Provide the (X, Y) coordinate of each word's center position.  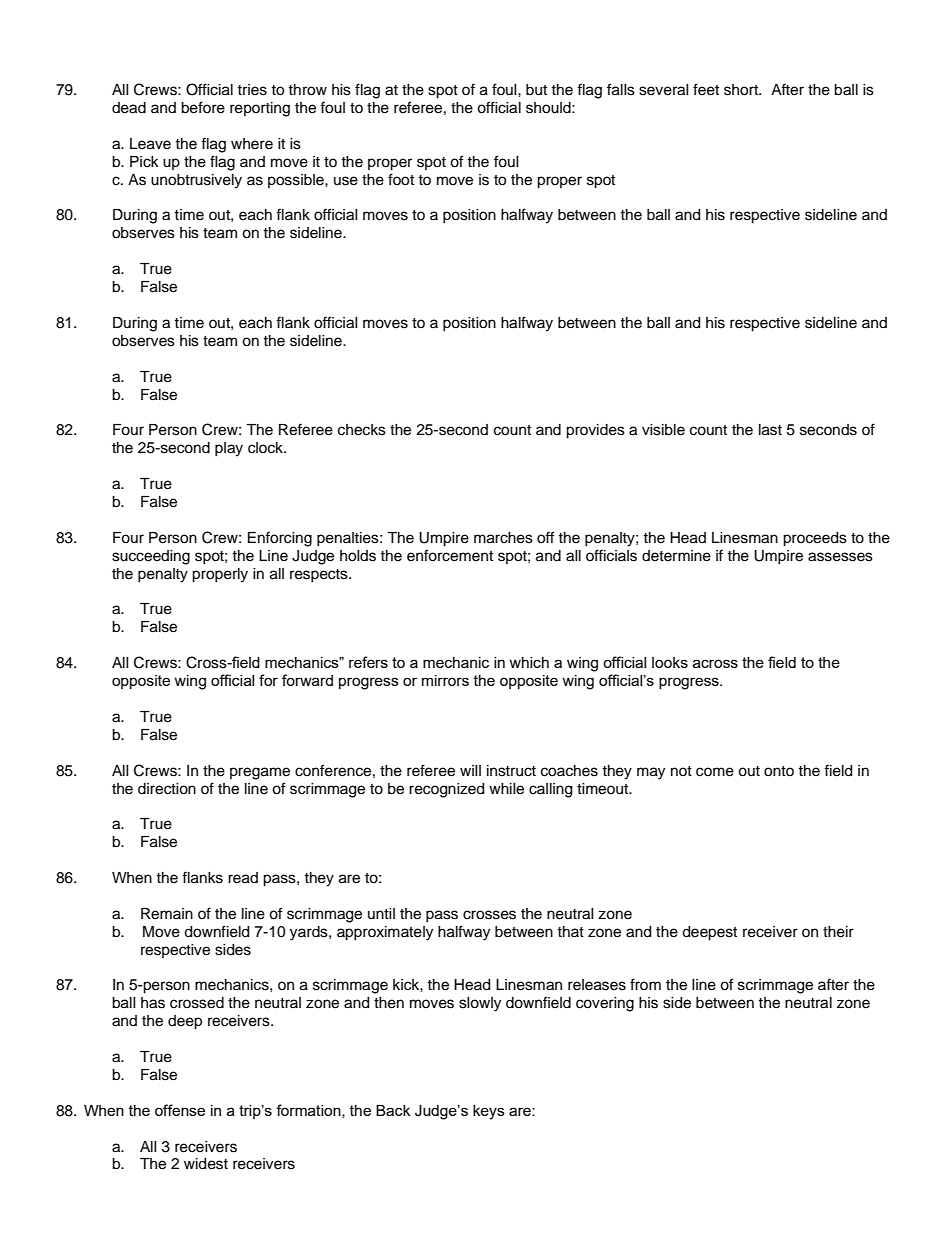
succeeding (151, 557)
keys (489, 1112)
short (742, 90)
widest (206, 1164)
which (529, 662)
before (203, 107)
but (536, 90)
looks (670, 662)
